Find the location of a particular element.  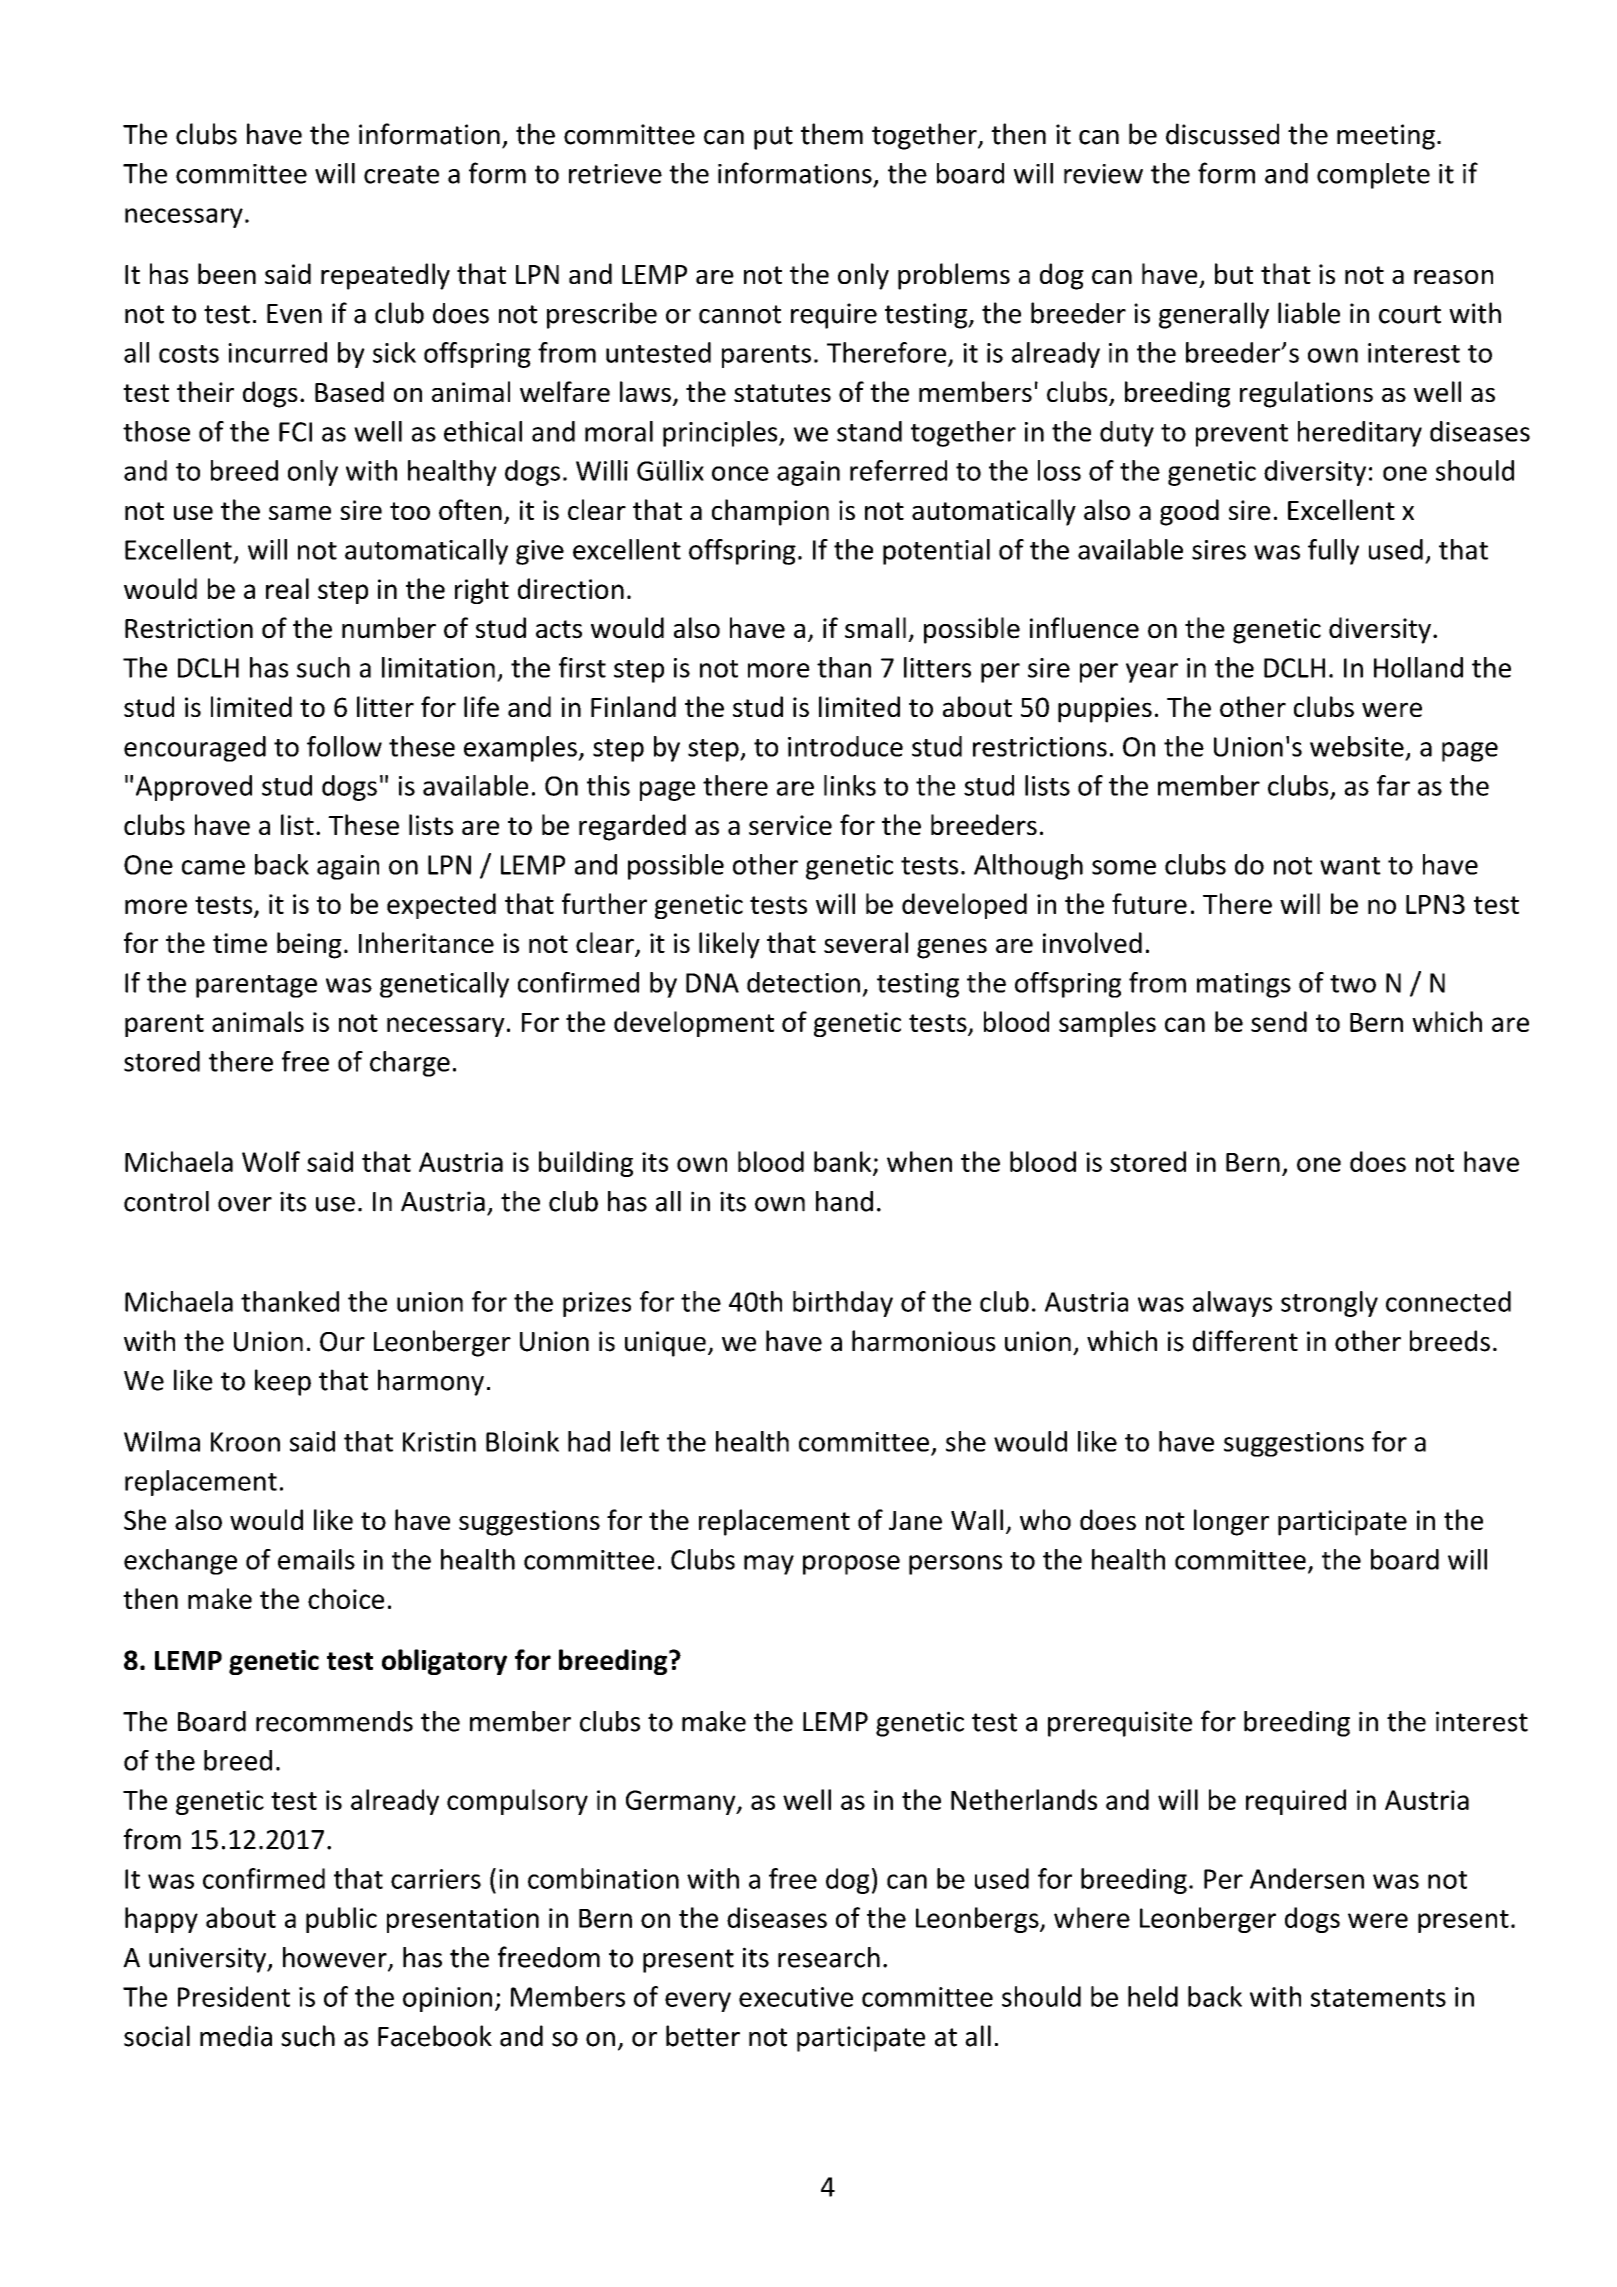

charge is located at coordinates (410, 1064).
